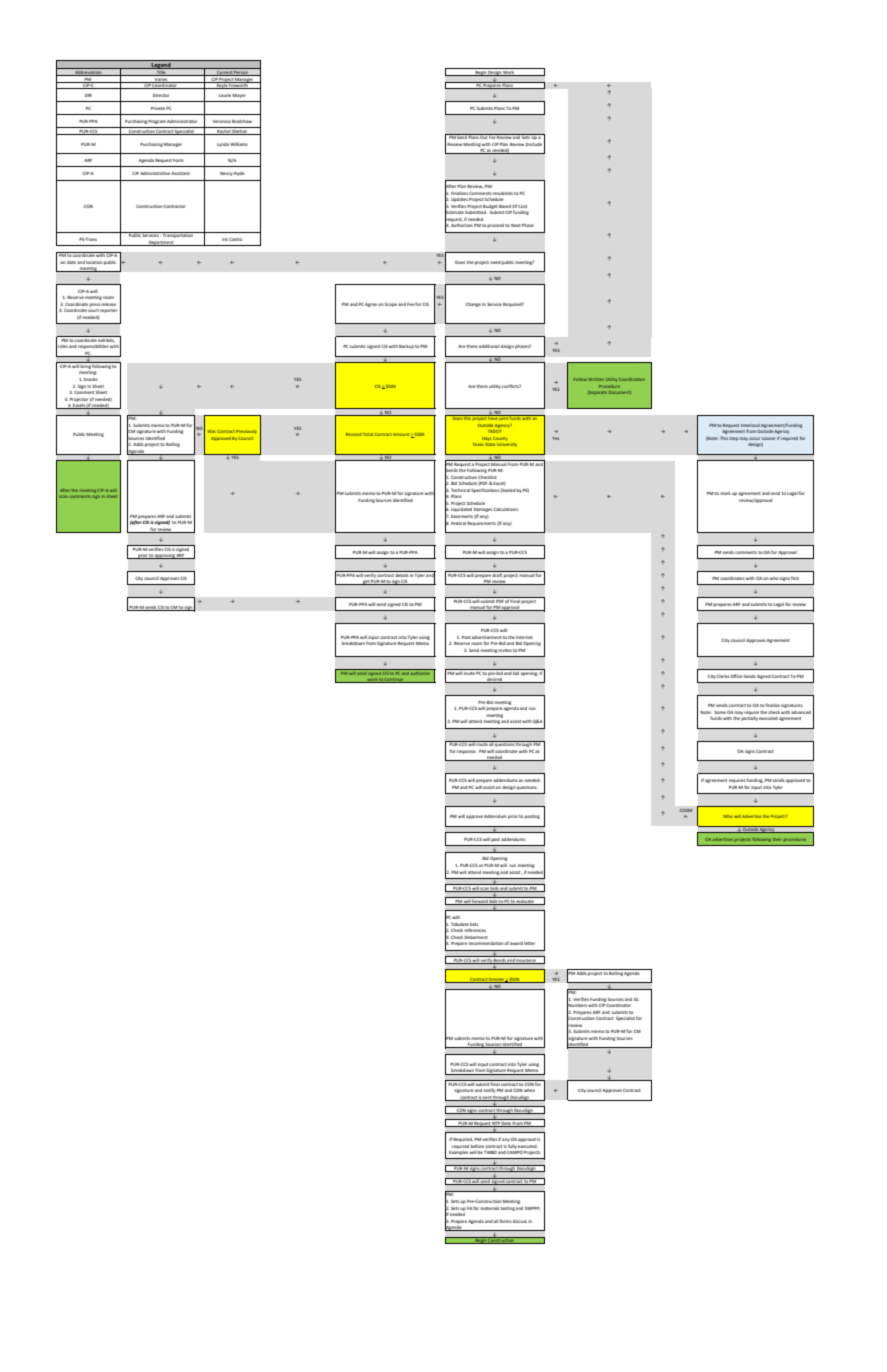 Image resolution: width=887 pixels, height=1372 pixels. What do you see at coordinates (508, 1209) in the screenshot?
I see `testing` at bounding box center [508, 1209].
